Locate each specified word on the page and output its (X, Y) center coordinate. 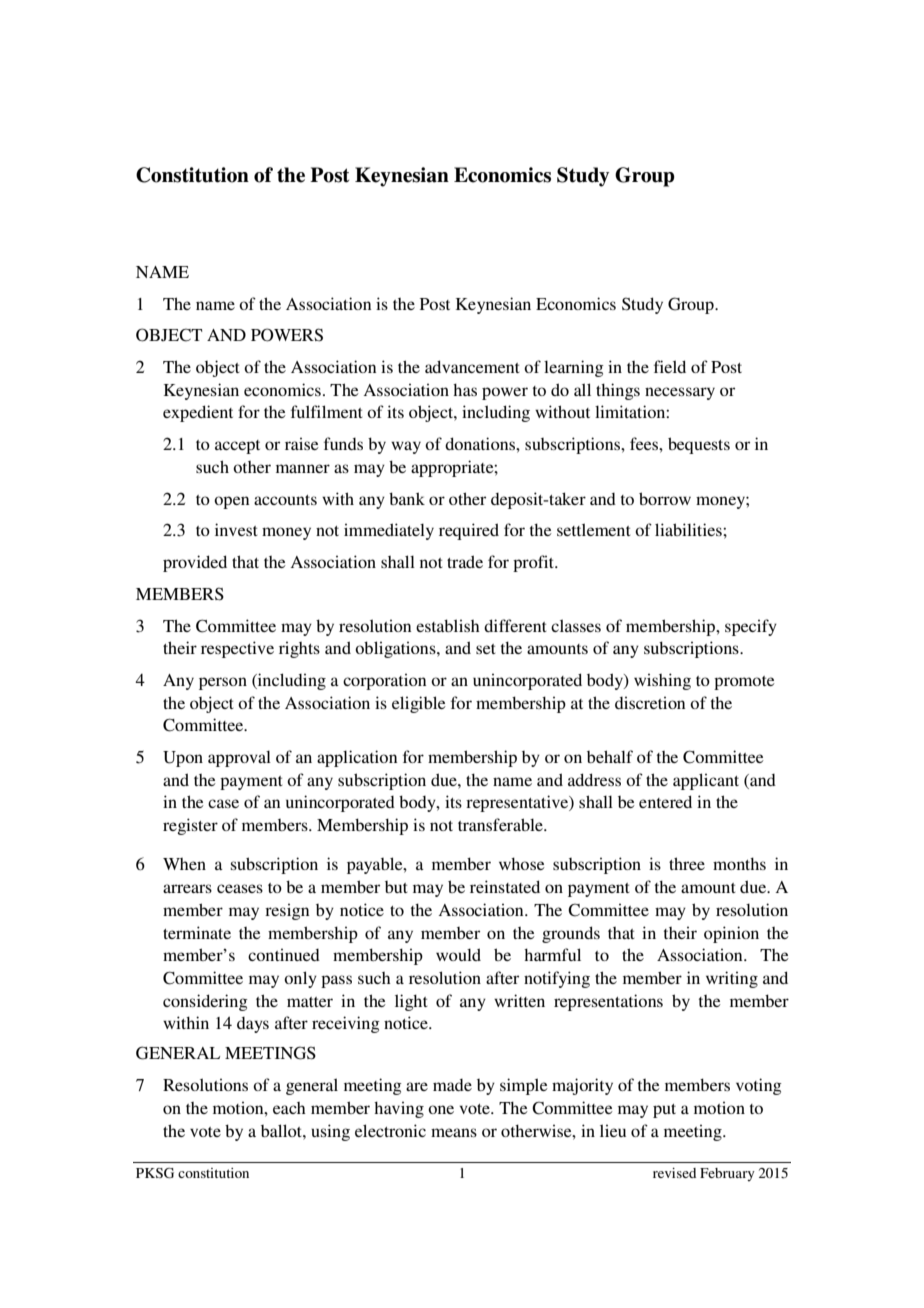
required (469, 531)
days (253, 1025)
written (519, 1000)
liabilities (689, 529)
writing (732, 979)
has (465, 390)
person (223, 683)
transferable (501, 824)
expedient (198, 413)
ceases (240, 888)
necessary (680, 393)
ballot (282, 1130)
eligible (419, 704)
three (687, 863)
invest (236, 529)
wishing (662, 681)
